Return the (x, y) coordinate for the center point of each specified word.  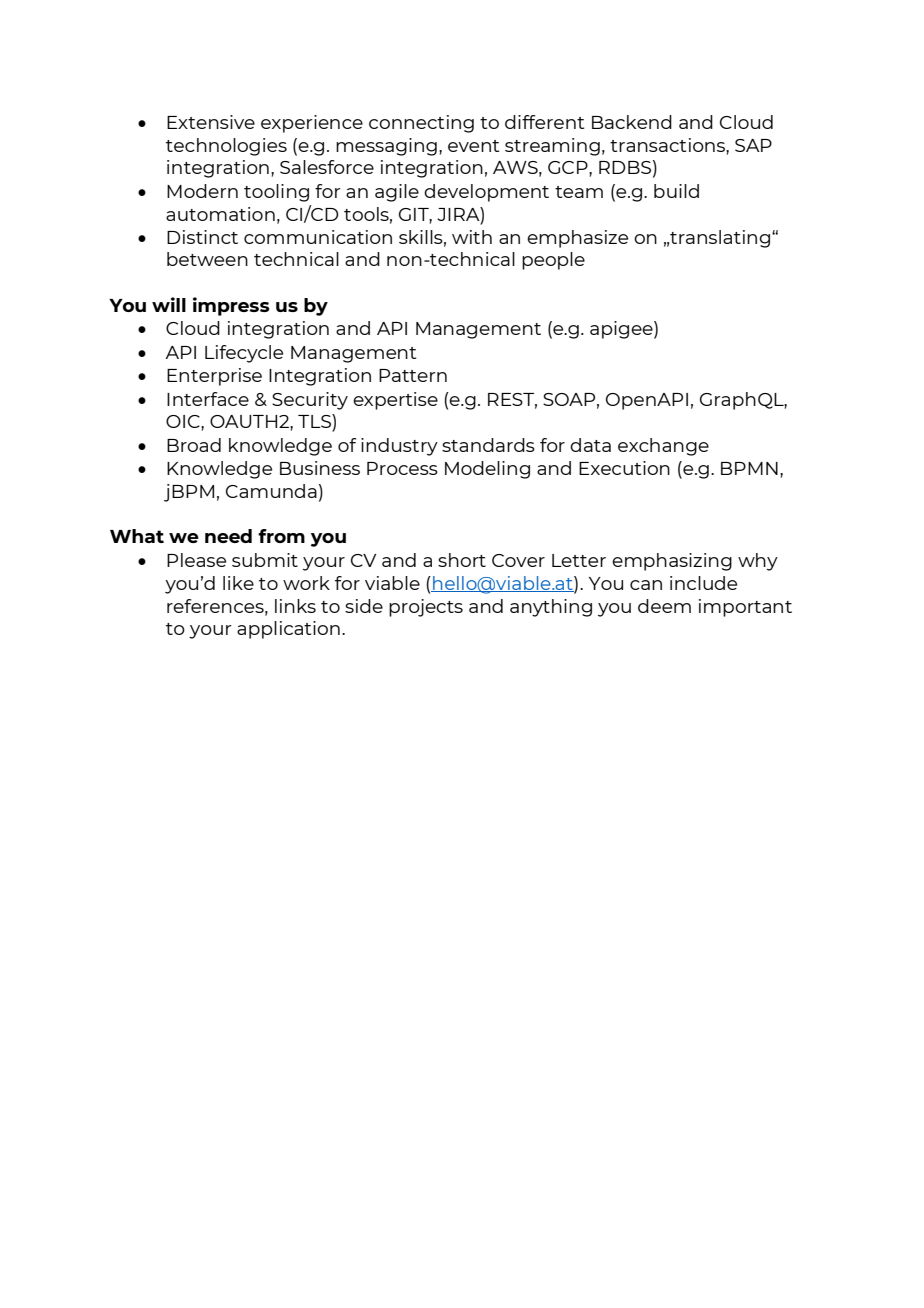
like (238, 583)
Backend (632, 122)
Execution (624, 468)
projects (426, 608)
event (473, 146)
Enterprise (214, 377)
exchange (663, 447)
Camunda (271, 491)
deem (664, 606)
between (207, 259)
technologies (226, 147)
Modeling (487, 470)
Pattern (413, 375)
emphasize (577, 239)
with (472, 237)
